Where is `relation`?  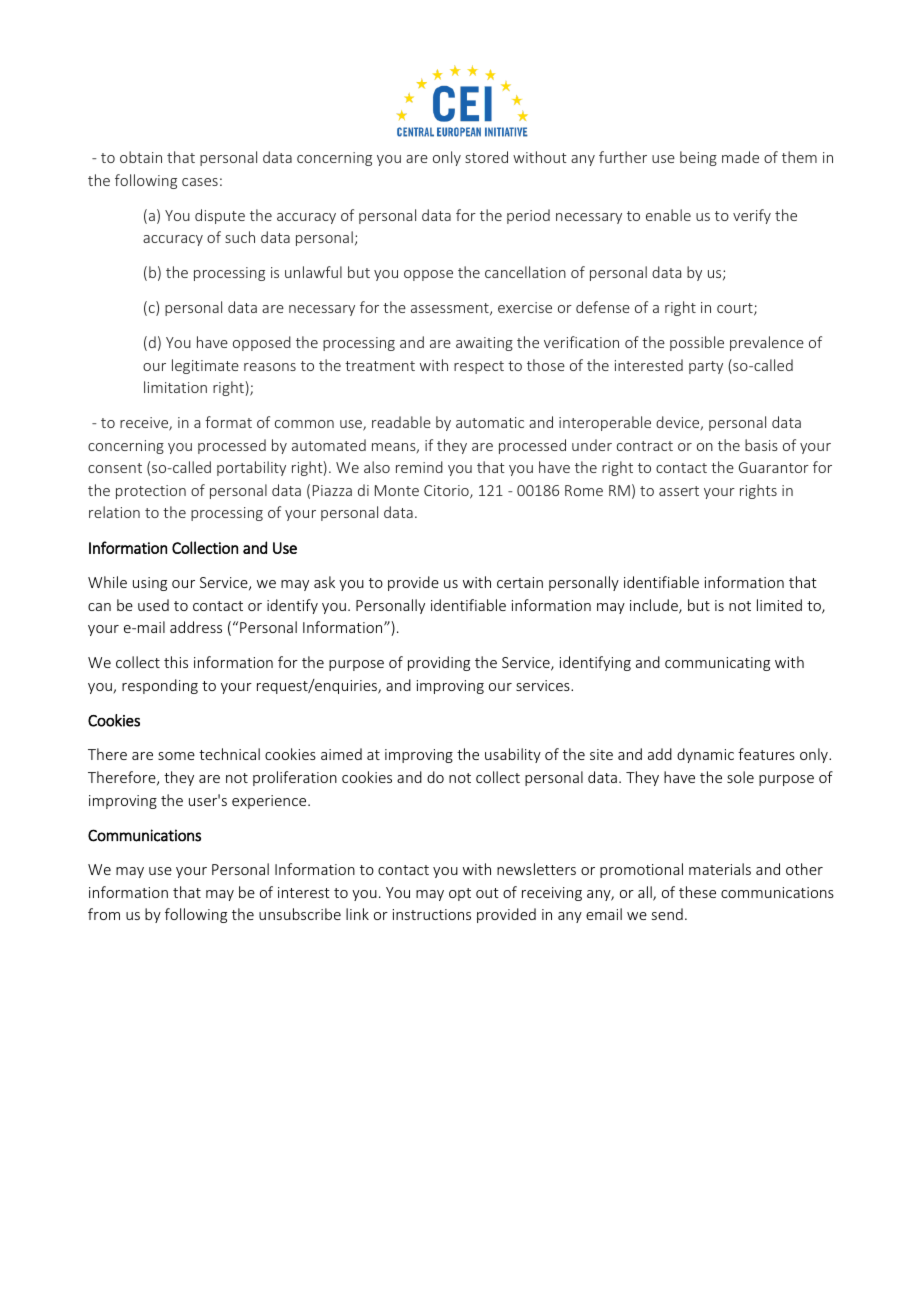 relation is located at coordinates (114, 512).
